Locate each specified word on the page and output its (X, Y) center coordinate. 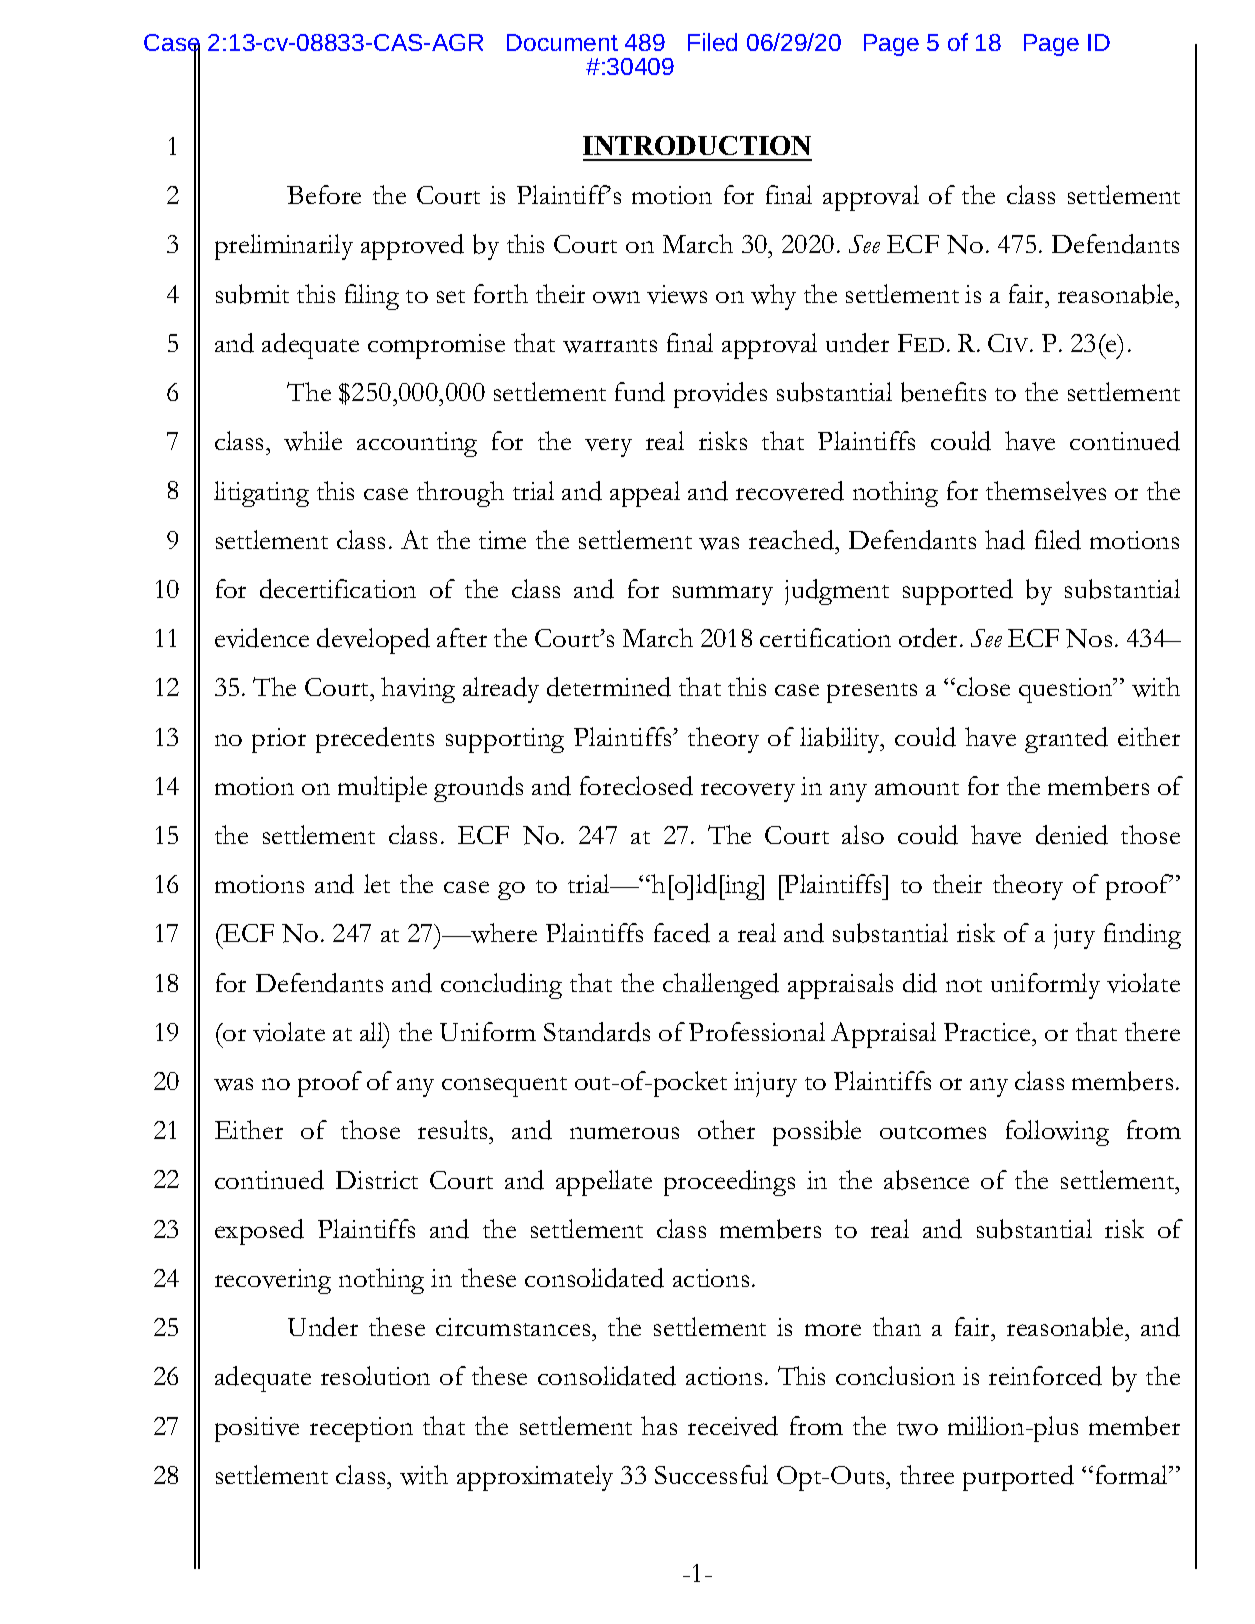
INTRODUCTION (697, 145)
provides (720, 395)
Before (324, 194)
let (377, 883)
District (377, 1180)
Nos (1089, 638)
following (1057, 1133)
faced (682, 933)
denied (1072, 835)
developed (373, 641)
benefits (943, 392)
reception (361, 1429)
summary (723, 595)
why (773, 297)
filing (372, 297)
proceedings (729, 1183)
